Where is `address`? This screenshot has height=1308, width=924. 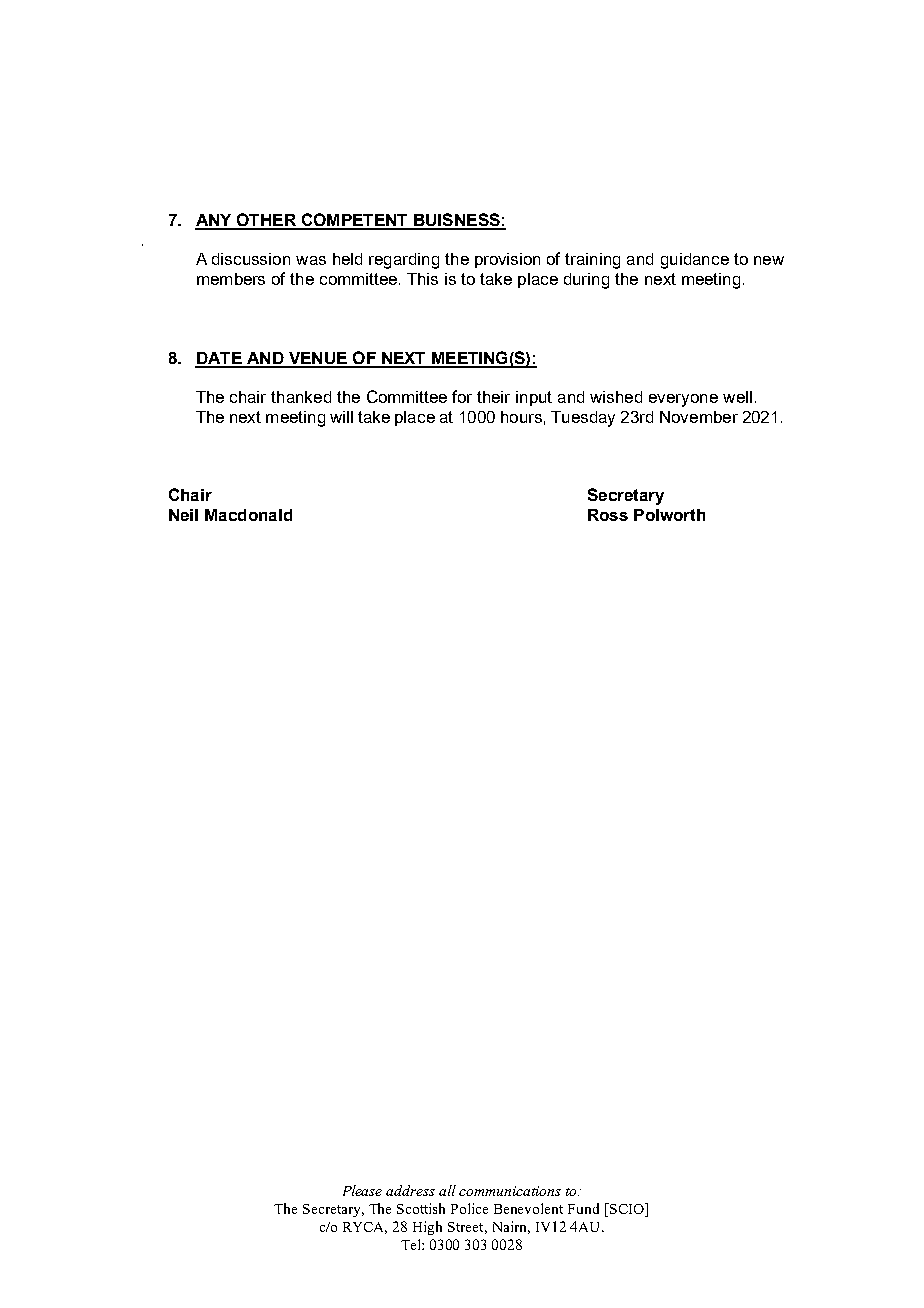
address is located at coordinates (410, 1190).
